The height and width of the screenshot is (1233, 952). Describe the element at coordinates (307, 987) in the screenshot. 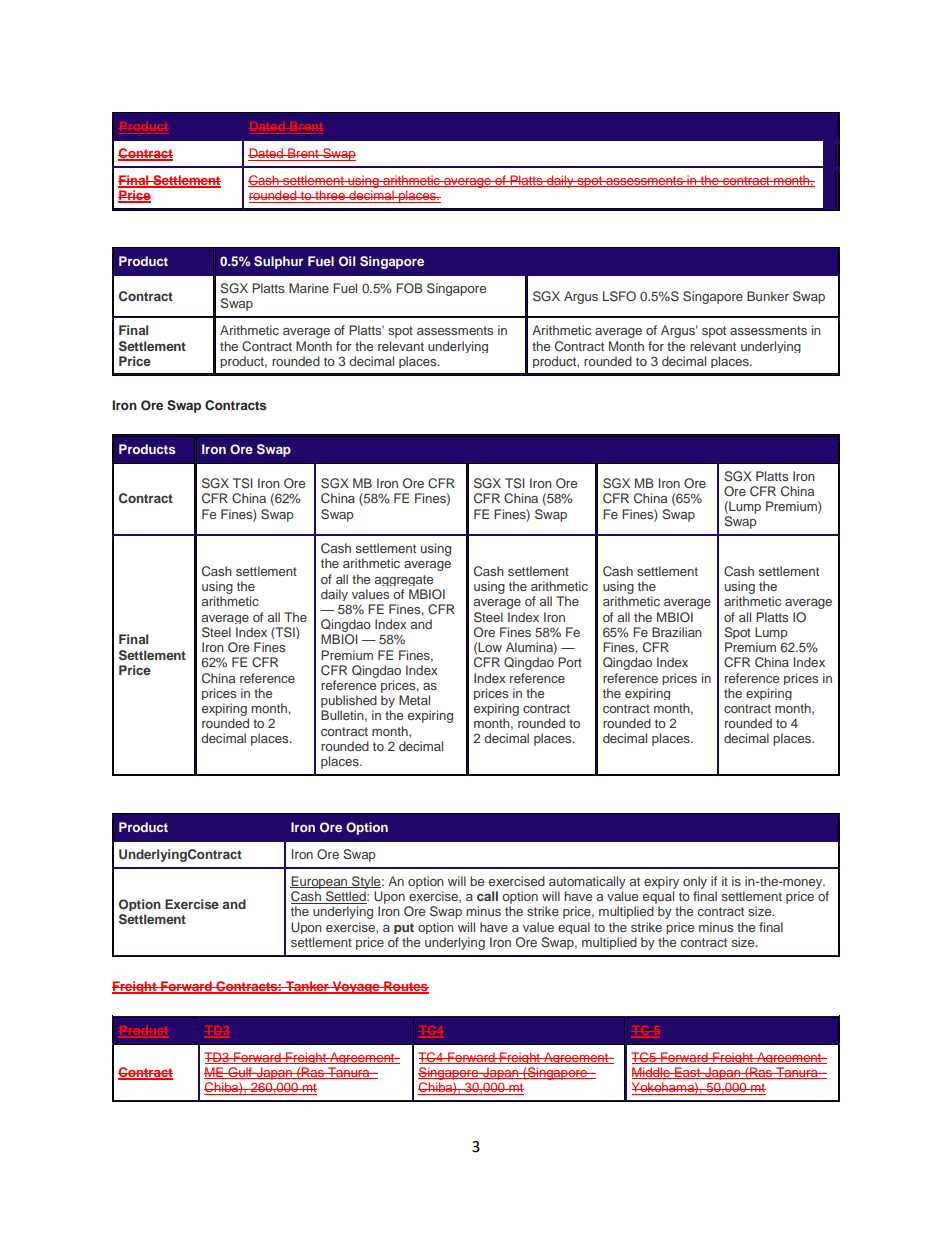

I see `Tanker` at that location.
